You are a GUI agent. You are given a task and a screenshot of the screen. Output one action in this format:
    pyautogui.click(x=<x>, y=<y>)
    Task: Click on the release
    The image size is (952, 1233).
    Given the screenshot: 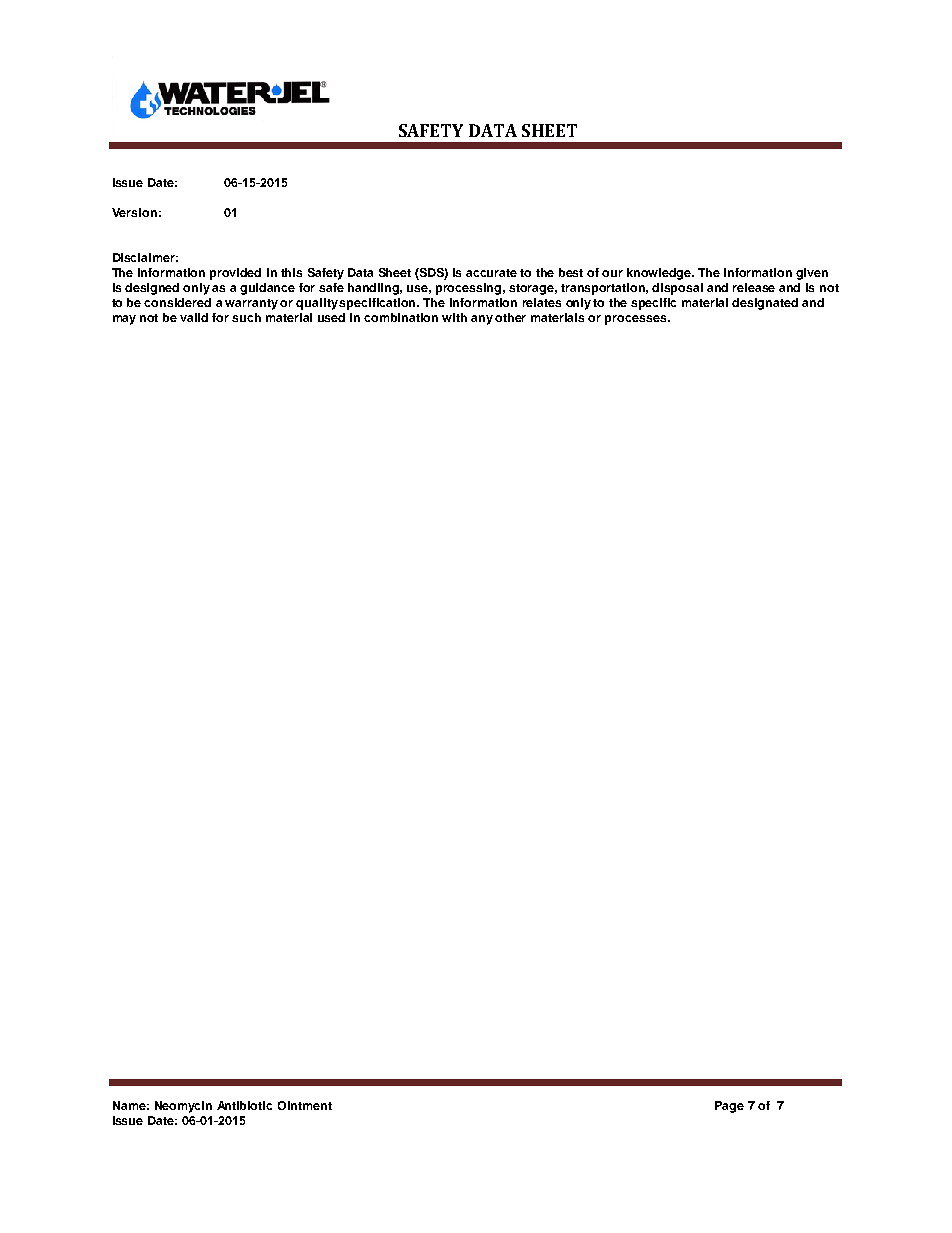 What is the action you would take?
    pyautogui.click(x=754, y=287)
